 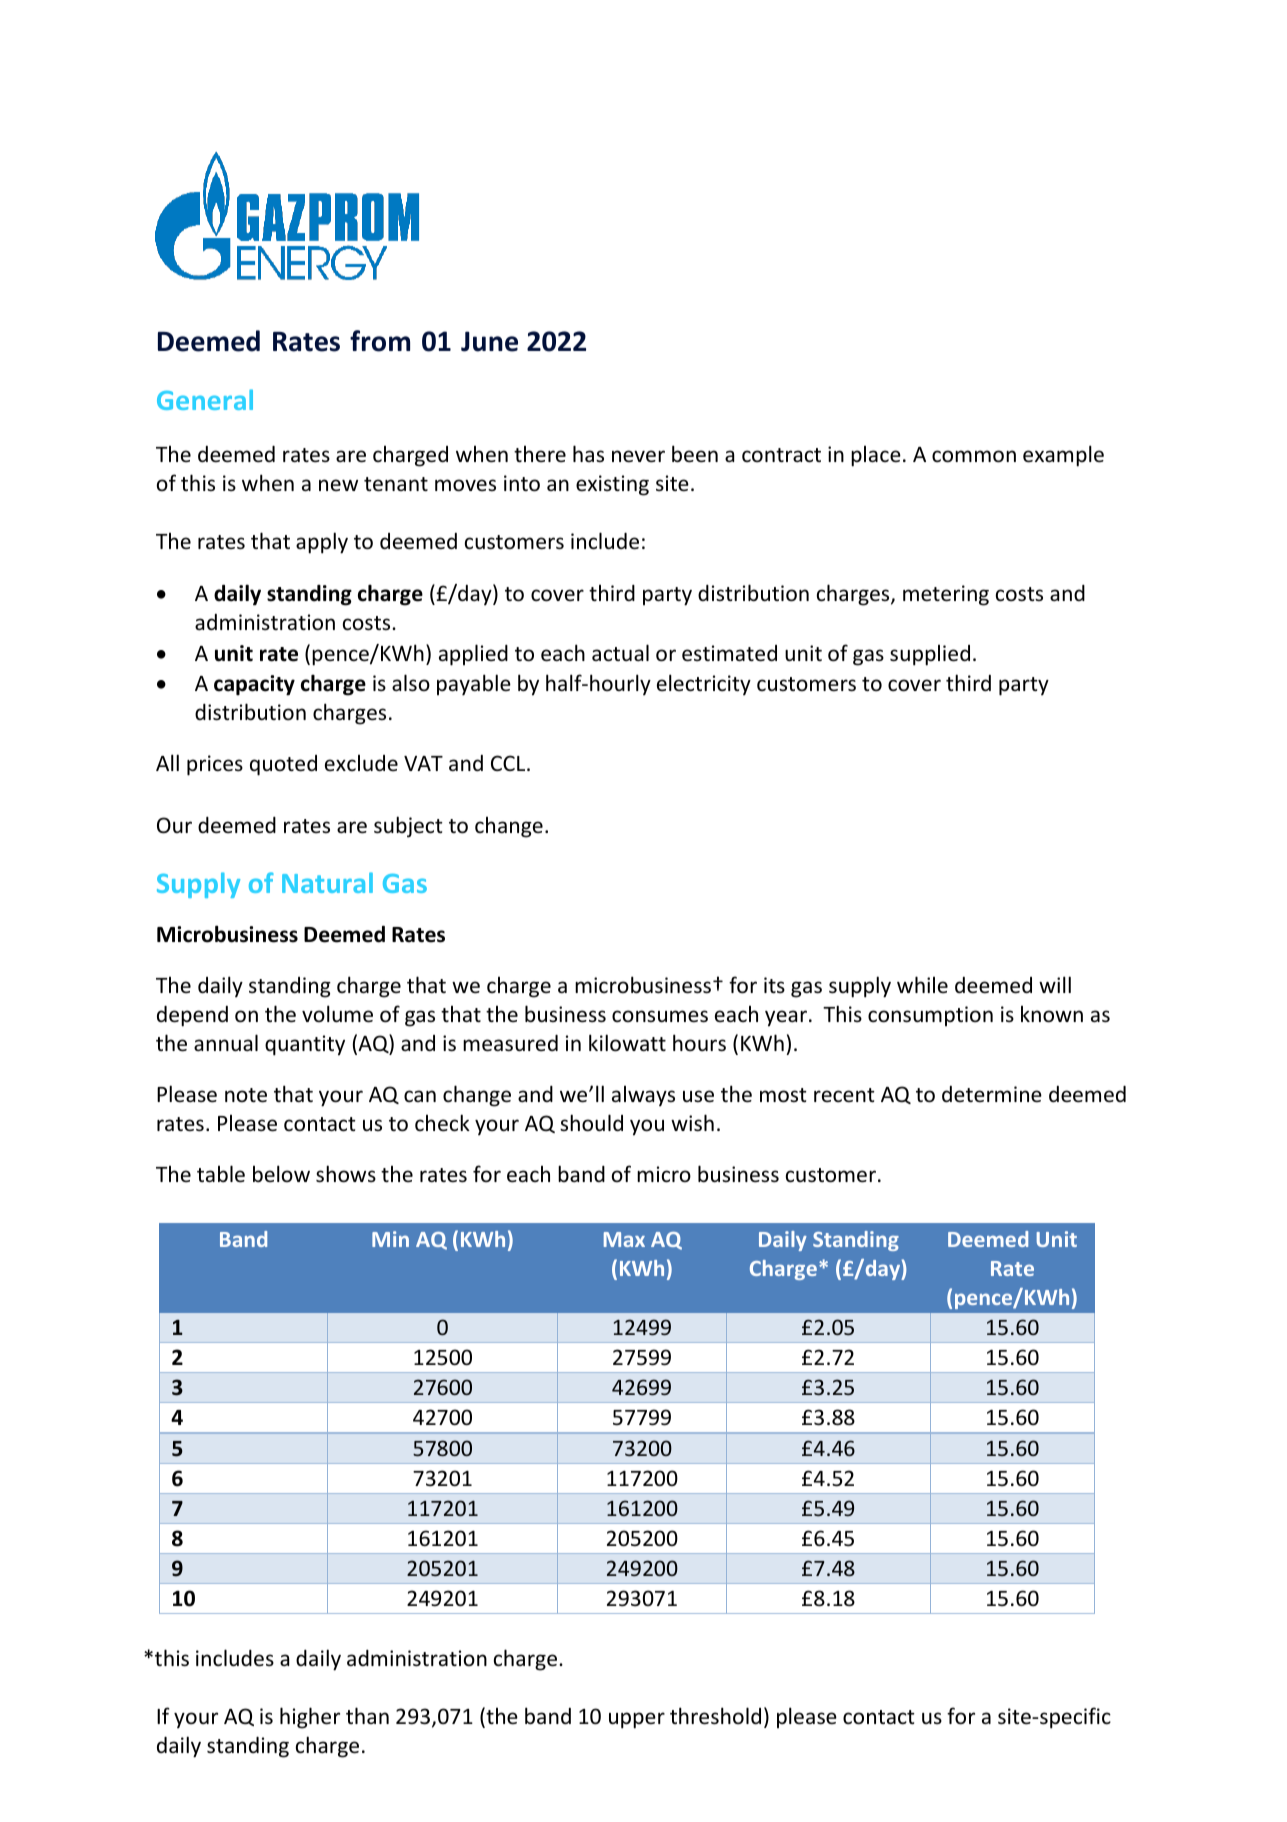 What do you see at coordinates (930, 655) in the screenshot?
I see `supplied` at bounding box center [930, 655].
